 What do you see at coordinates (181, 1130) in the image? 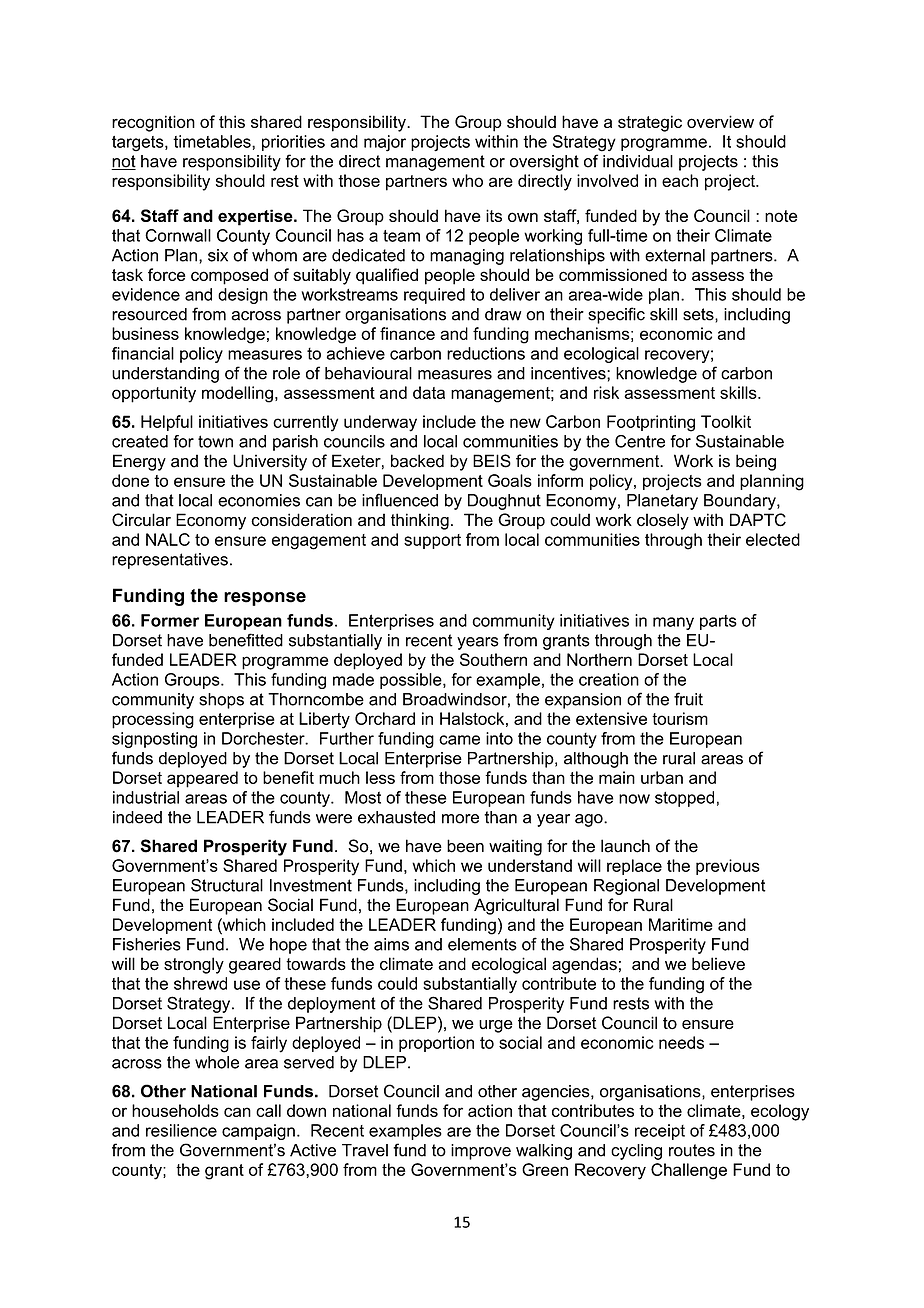
I see `resilience` at bounding box center [181, 1130].
